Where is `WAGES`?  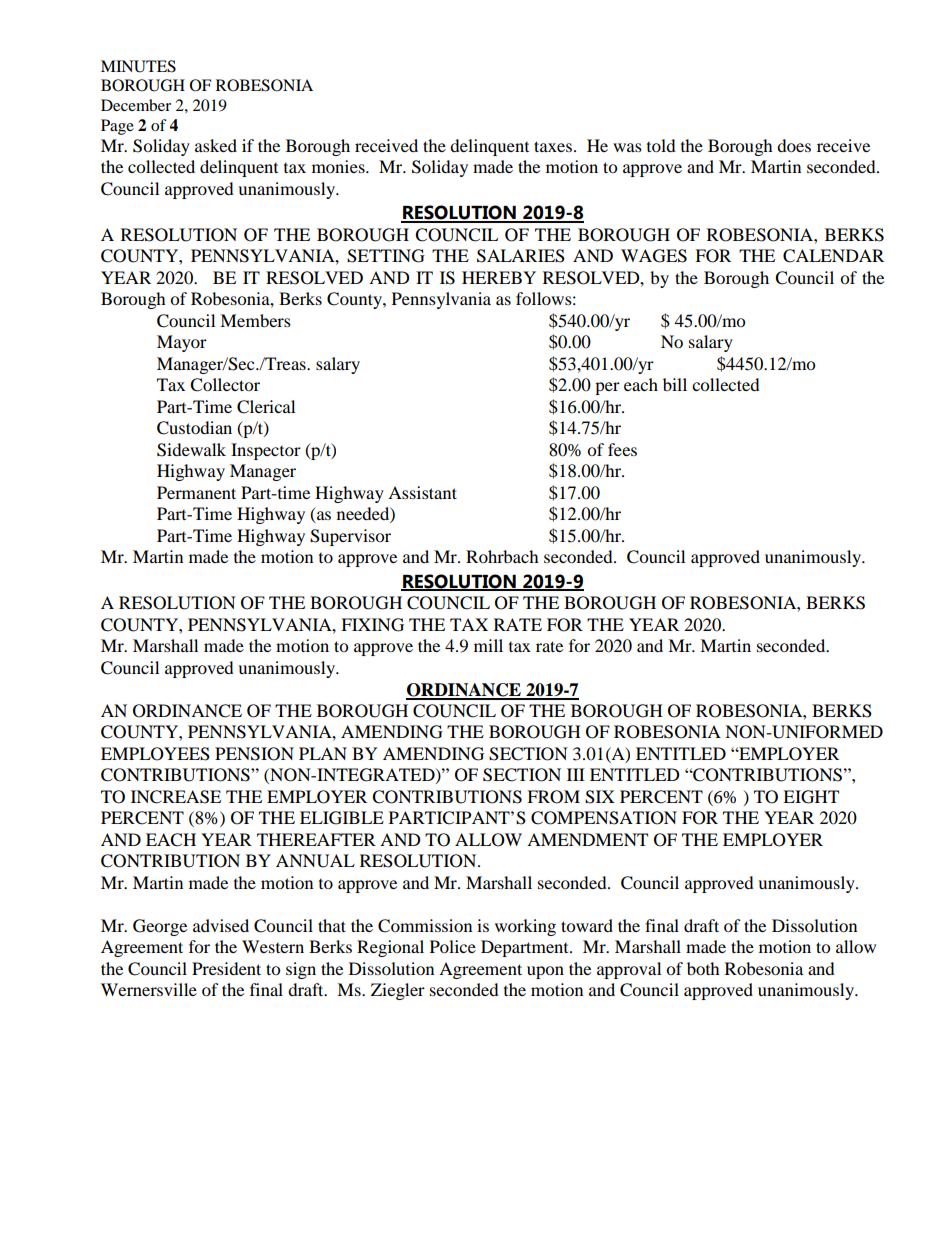
WAGES is located at coordinates (654, 256).
